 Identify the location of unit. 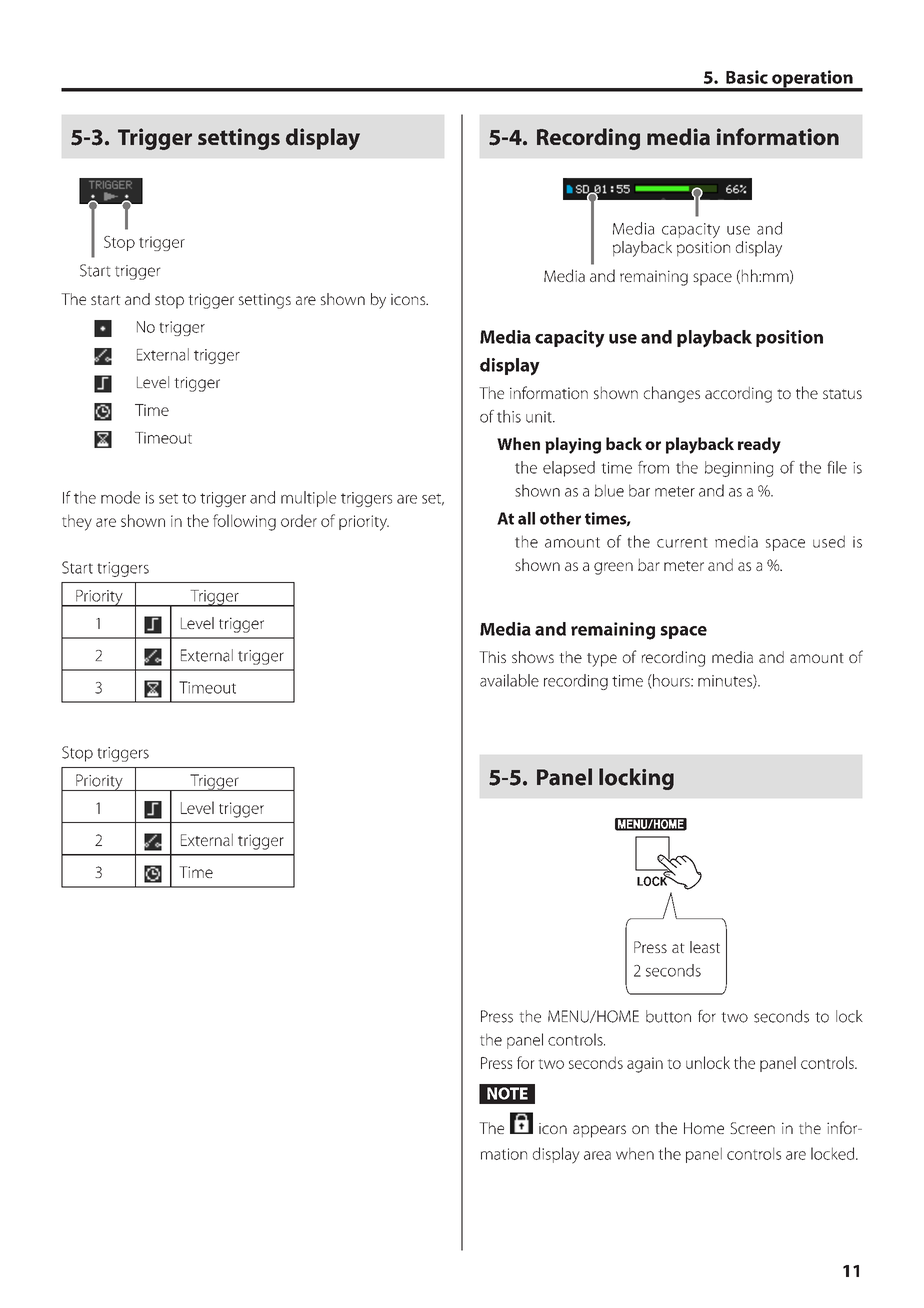
(540, 417).
